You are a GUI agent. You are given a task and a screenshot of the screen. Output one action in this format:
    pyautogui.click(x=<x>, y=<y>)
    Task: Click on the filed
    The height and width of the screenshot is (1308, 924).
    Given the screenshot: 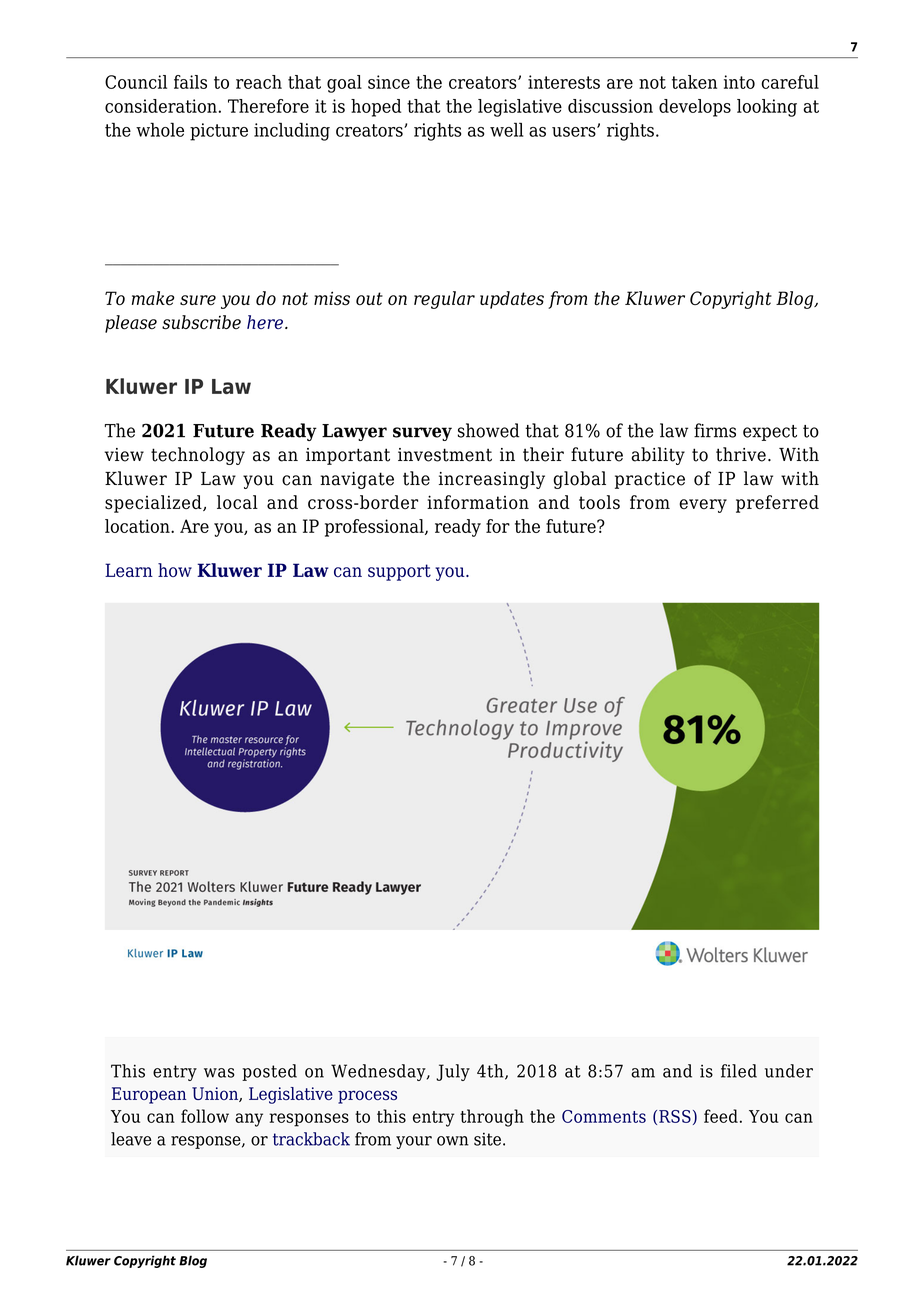 What is the action you would take?
    pyautogui.click(x=739, y=1071)
